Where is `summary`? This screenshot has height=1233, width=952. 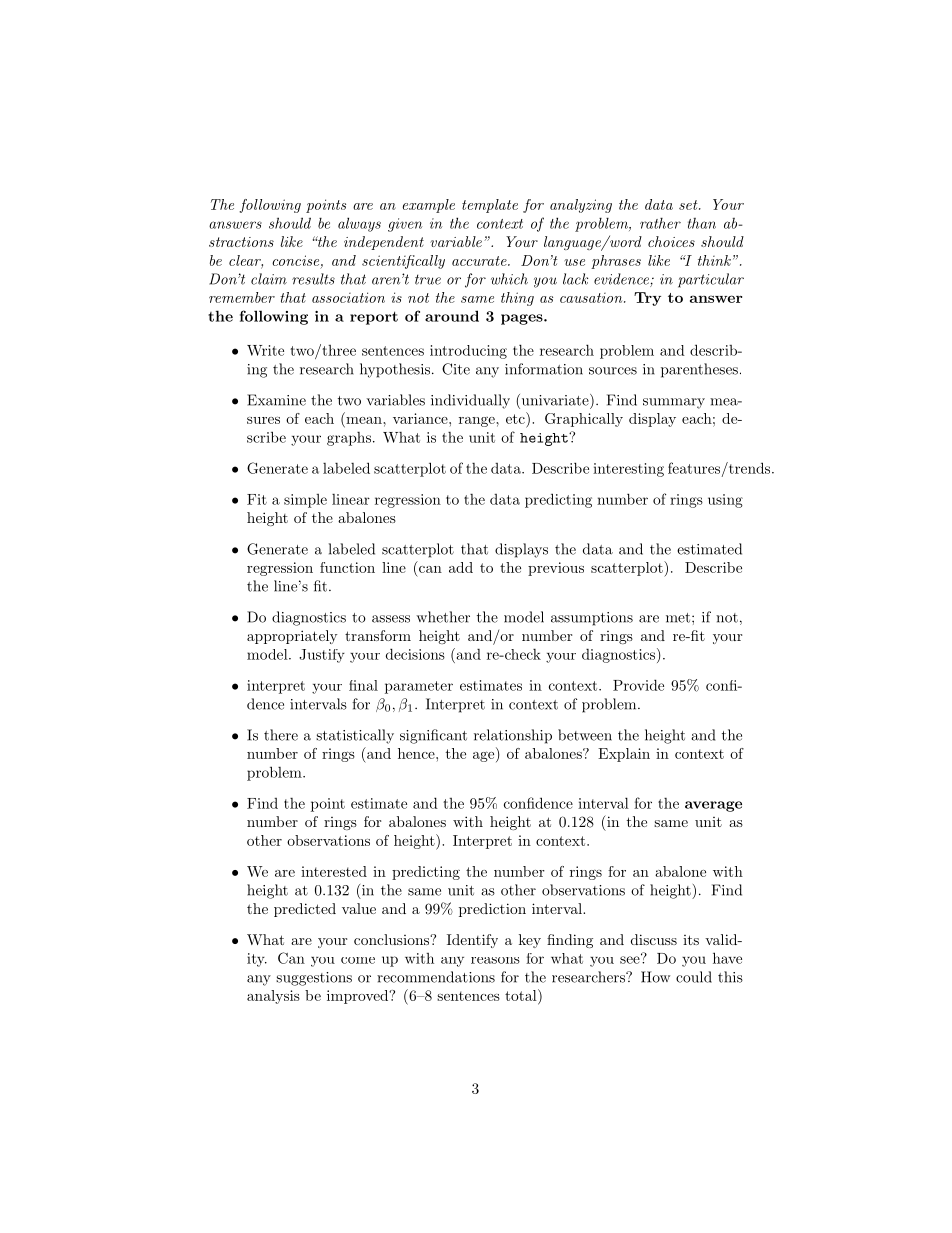
summary is located at coordinates (674, 403).
